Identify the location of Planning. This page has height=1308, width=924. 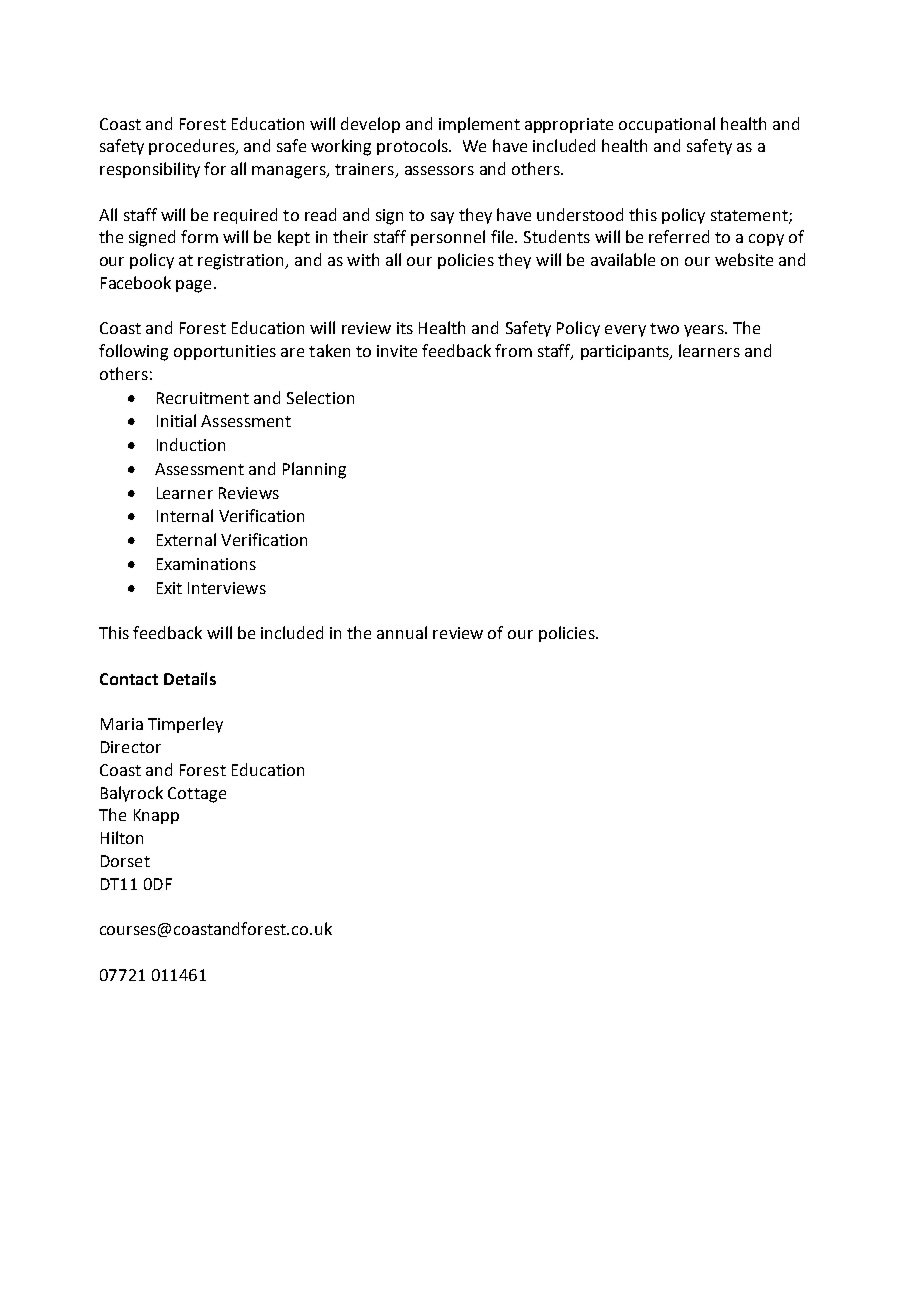
(314, 470).
